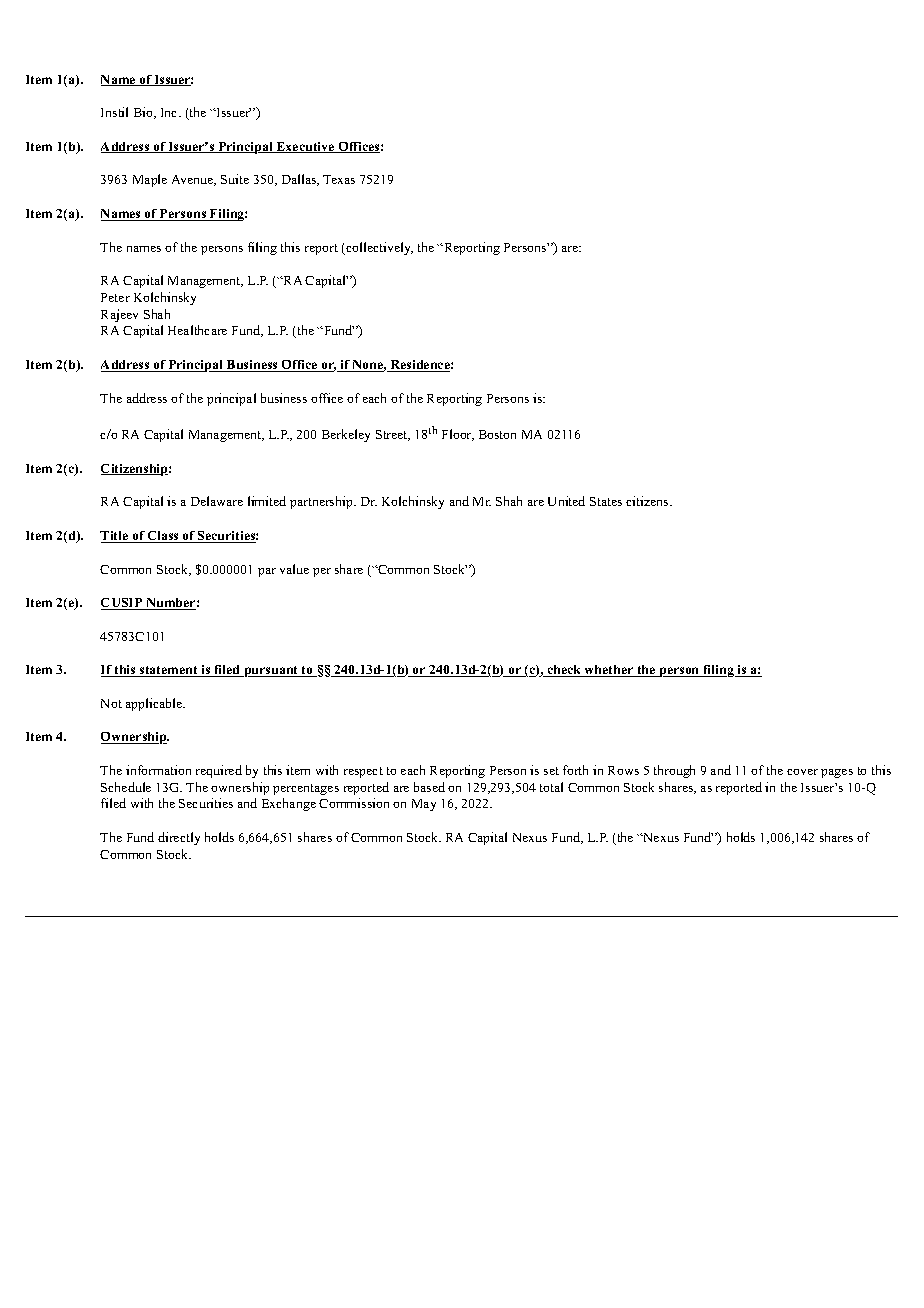 Image resolution: width=924 pixels, height=1308 pixels. I want to click on States, so click(606, 501).
